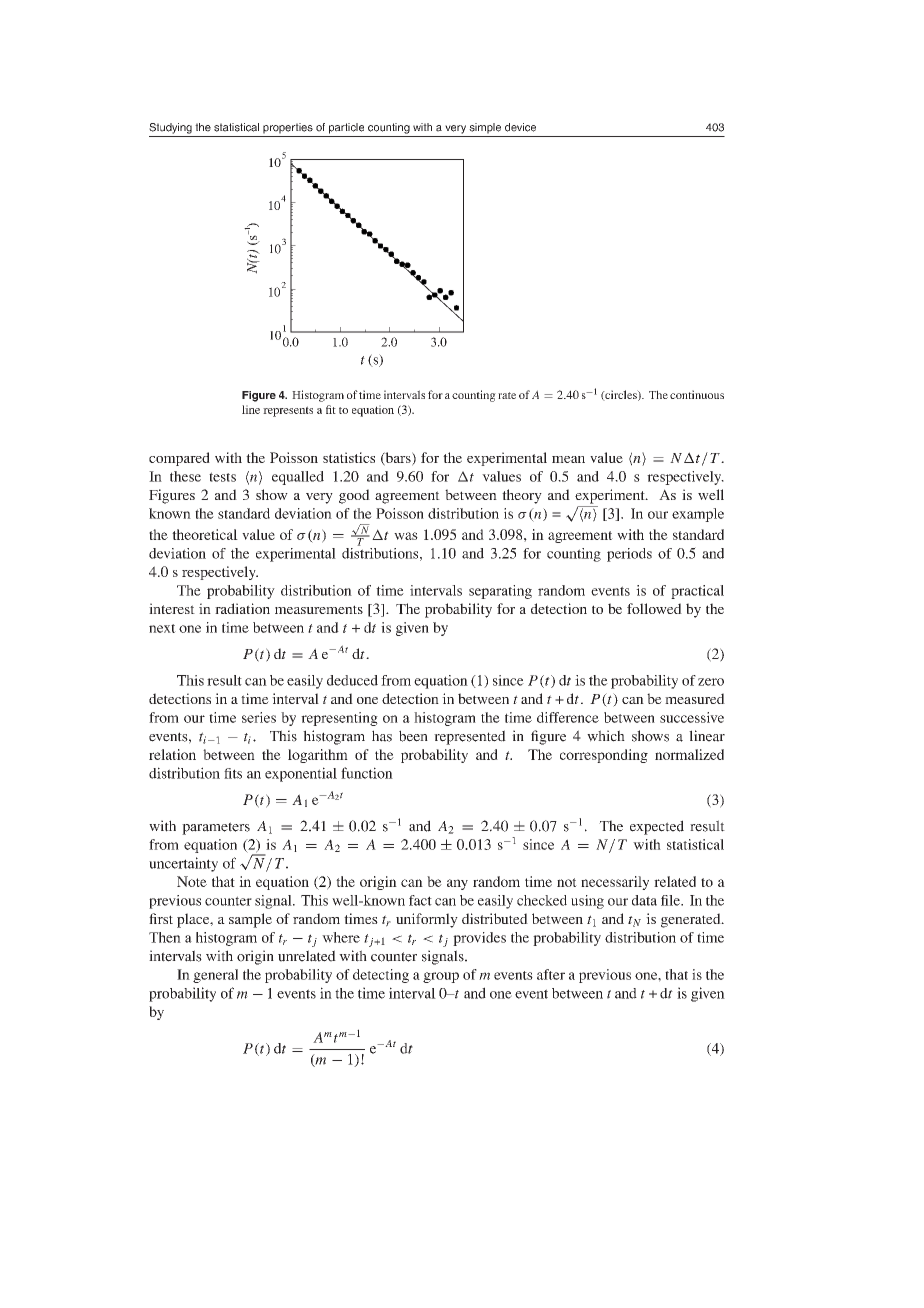 This screenshot has width=924, height=1308. What do you see at coordinates (205, 534) in the screenshot?
I see `theoretical` at bounding box center [205, 534].
